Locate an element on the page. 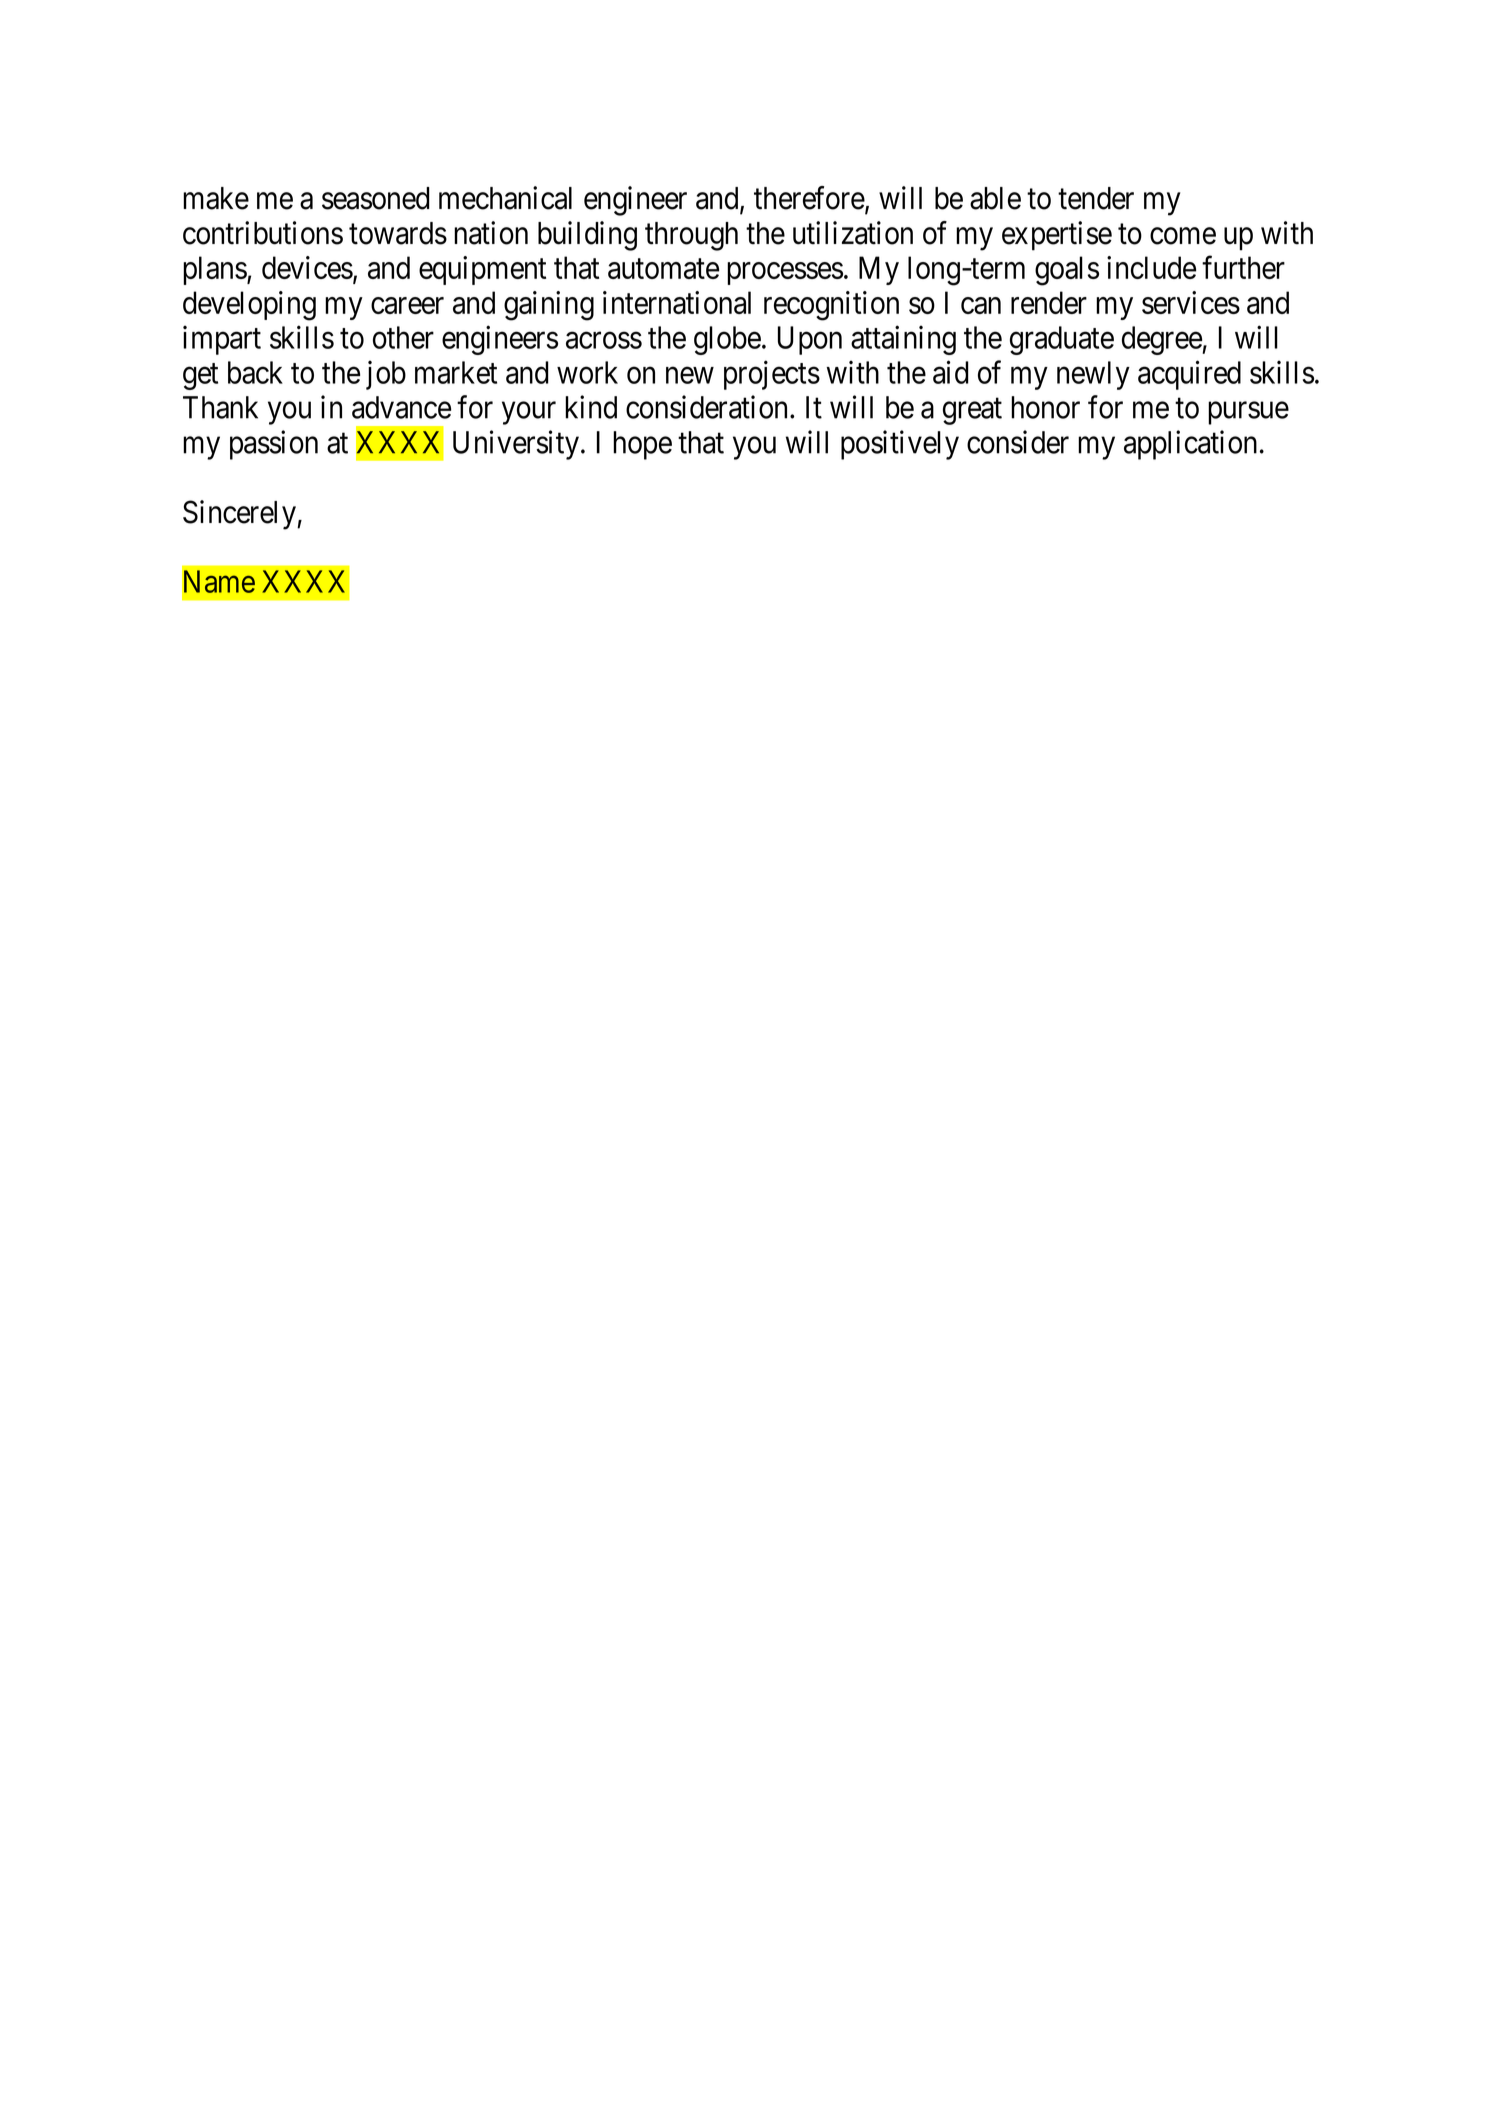  automate is located at coordinates (663, 269).
